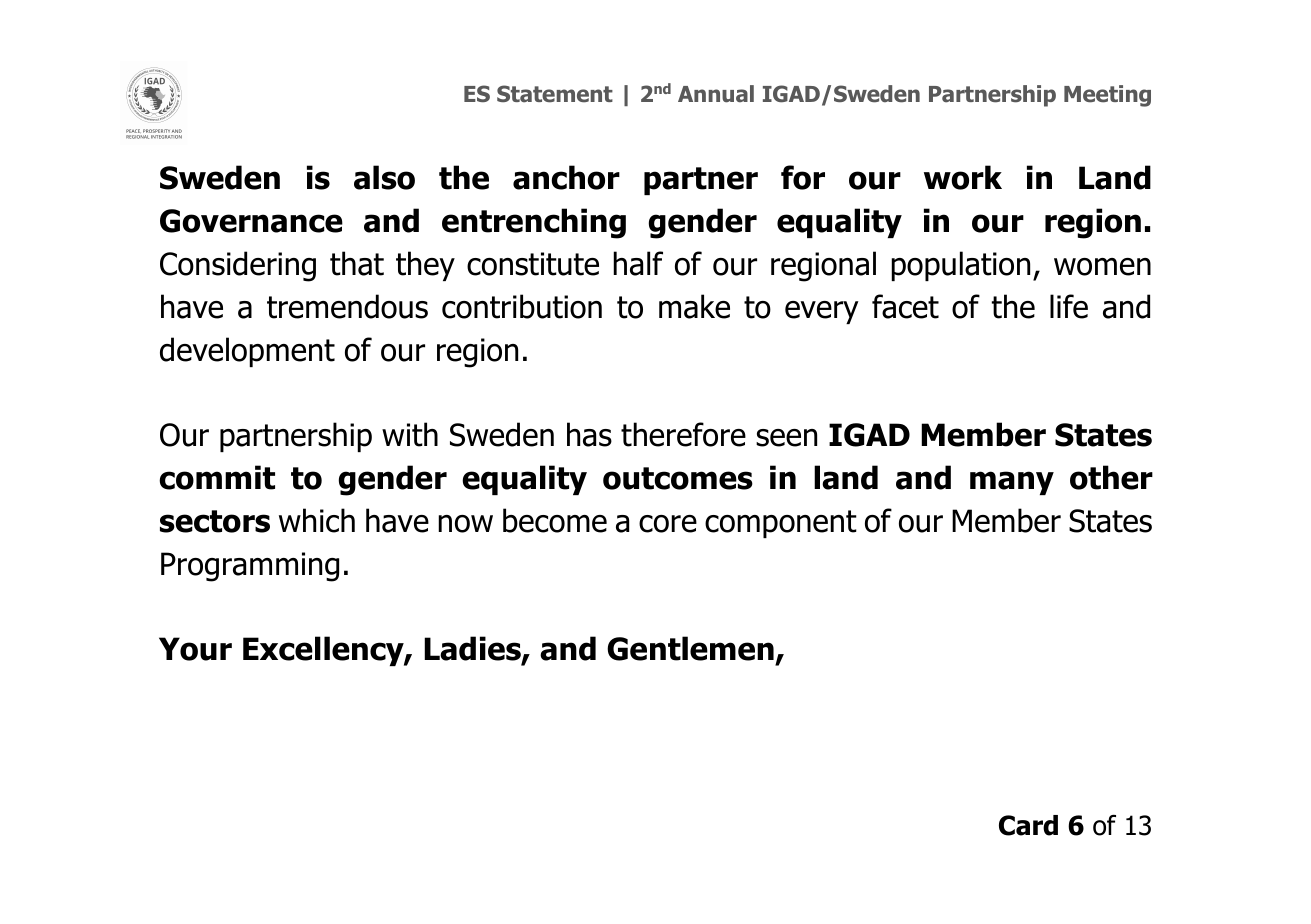  What do you see at coordinates (1069, 306) in the image?
I see `life` at bounding box center [1069, 306].
